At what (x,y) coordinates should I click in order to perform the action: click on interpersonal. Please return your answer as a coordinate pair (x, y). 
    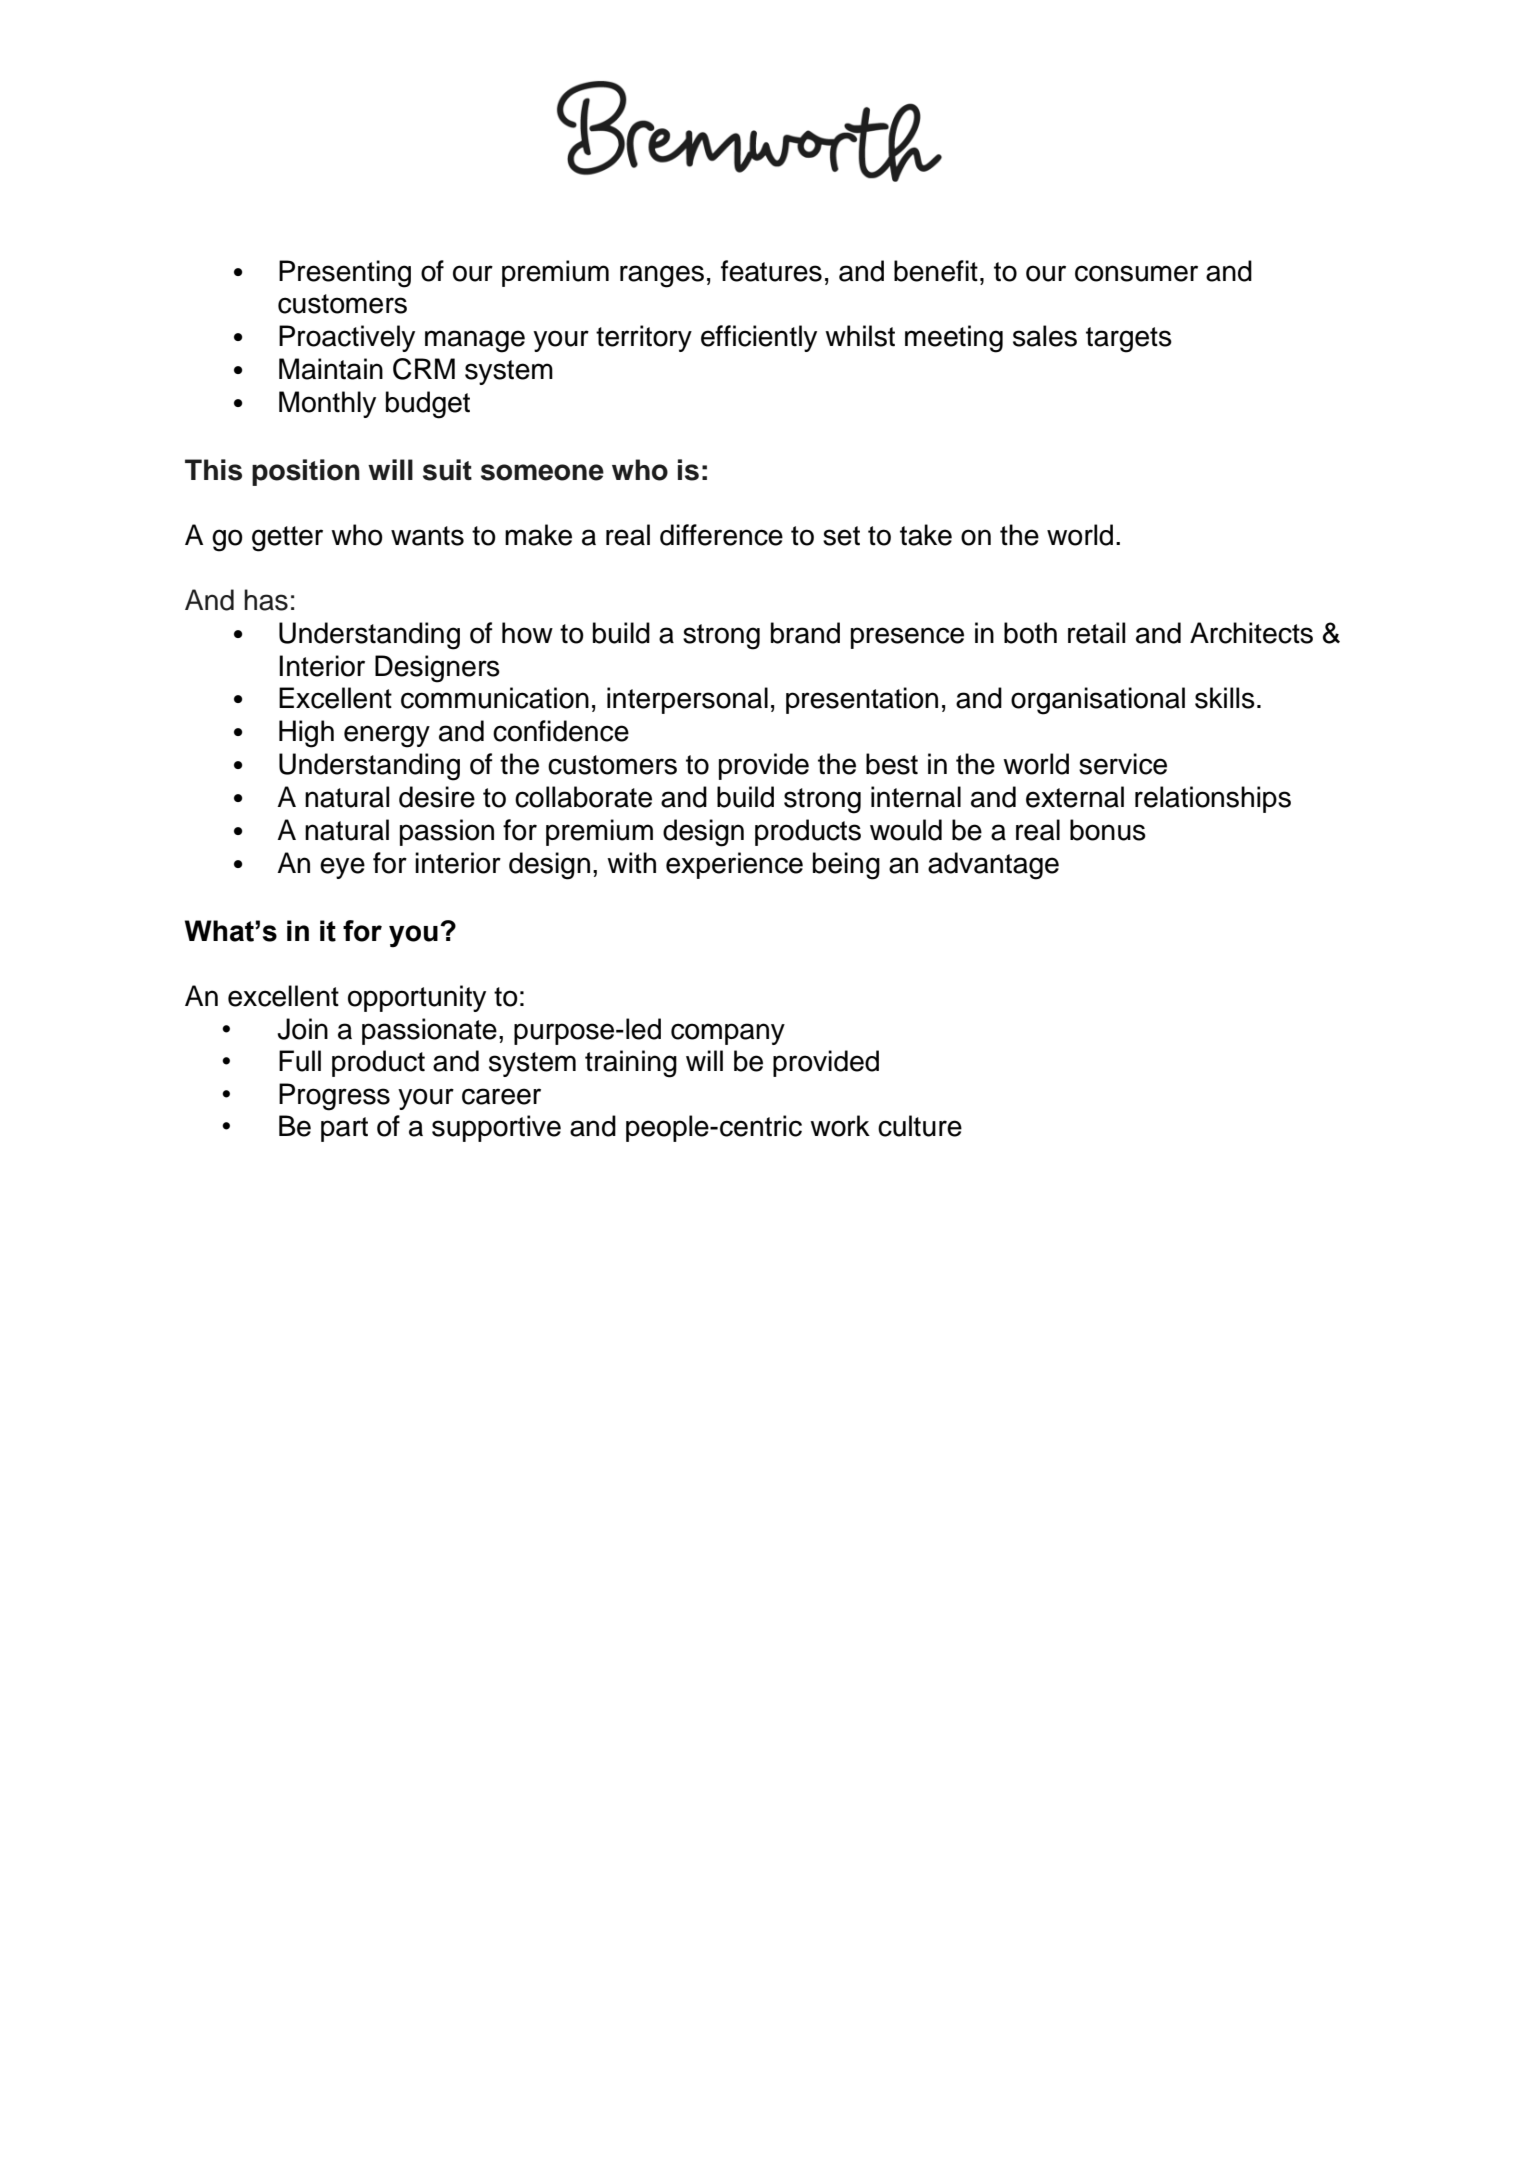
    Looking at the image, I should click on (687, 700).
